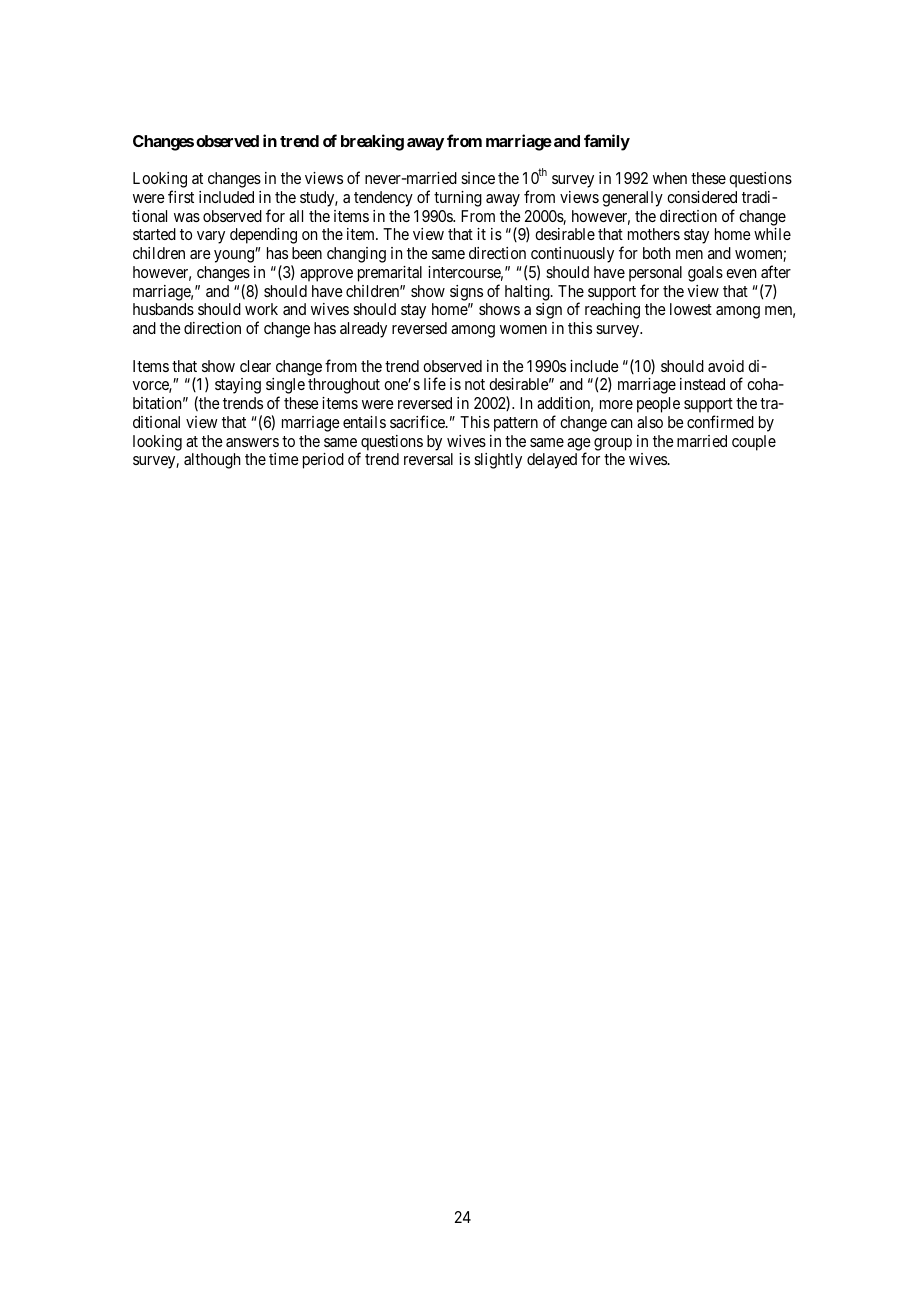 The height and width of the image is (1308, 924). What do you see at coordinates (478, 178) in the image?
I see `since` at bounding box center [478, 178].
